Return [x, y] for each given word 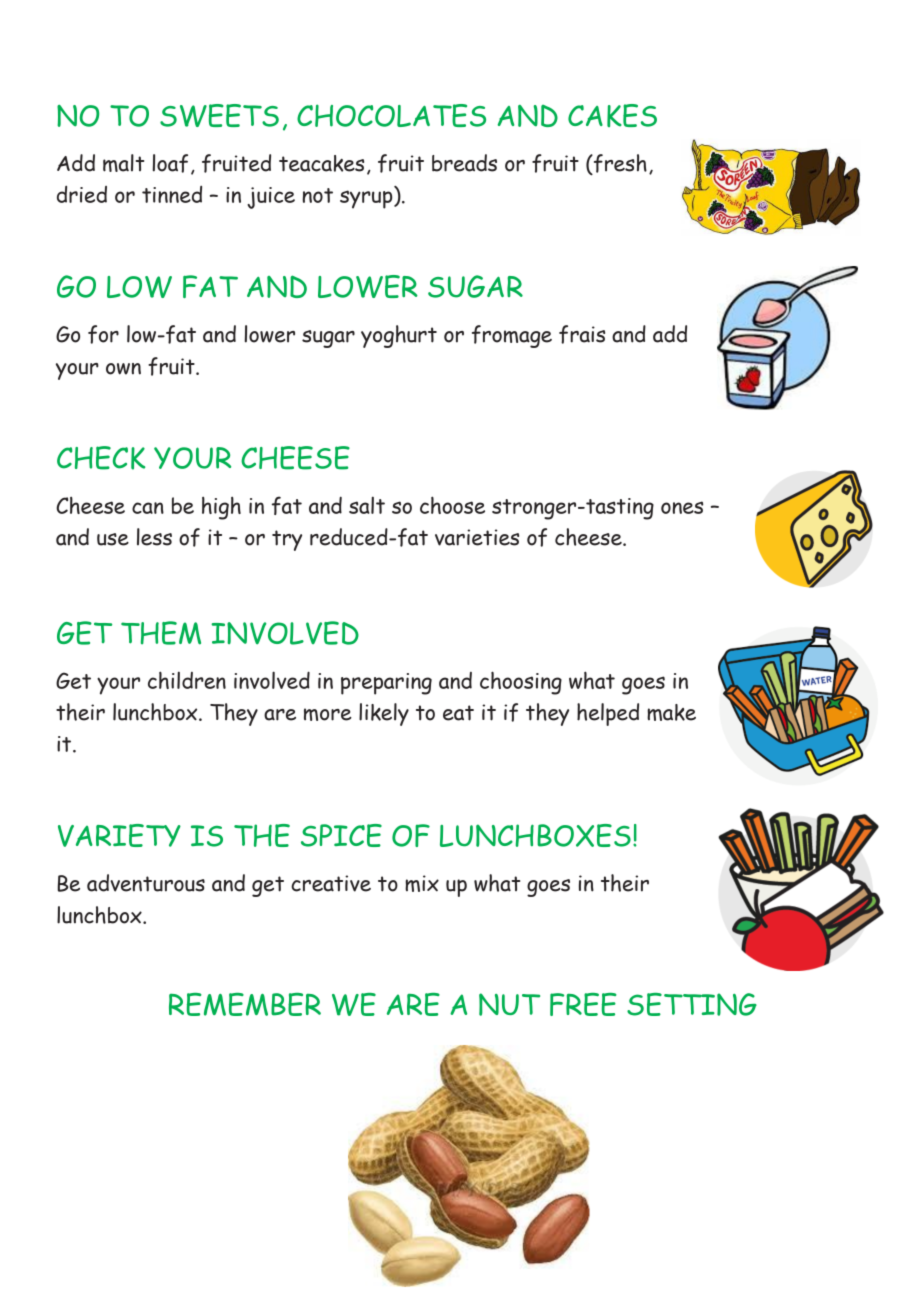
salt [367, 505]
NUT [509, 1004]
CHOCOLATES [391, 115]
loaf [170, 163]
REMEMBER [245, 1004]
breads [464, 163]
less [154, 537]
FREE [583, 1004]
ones [682, 507]
